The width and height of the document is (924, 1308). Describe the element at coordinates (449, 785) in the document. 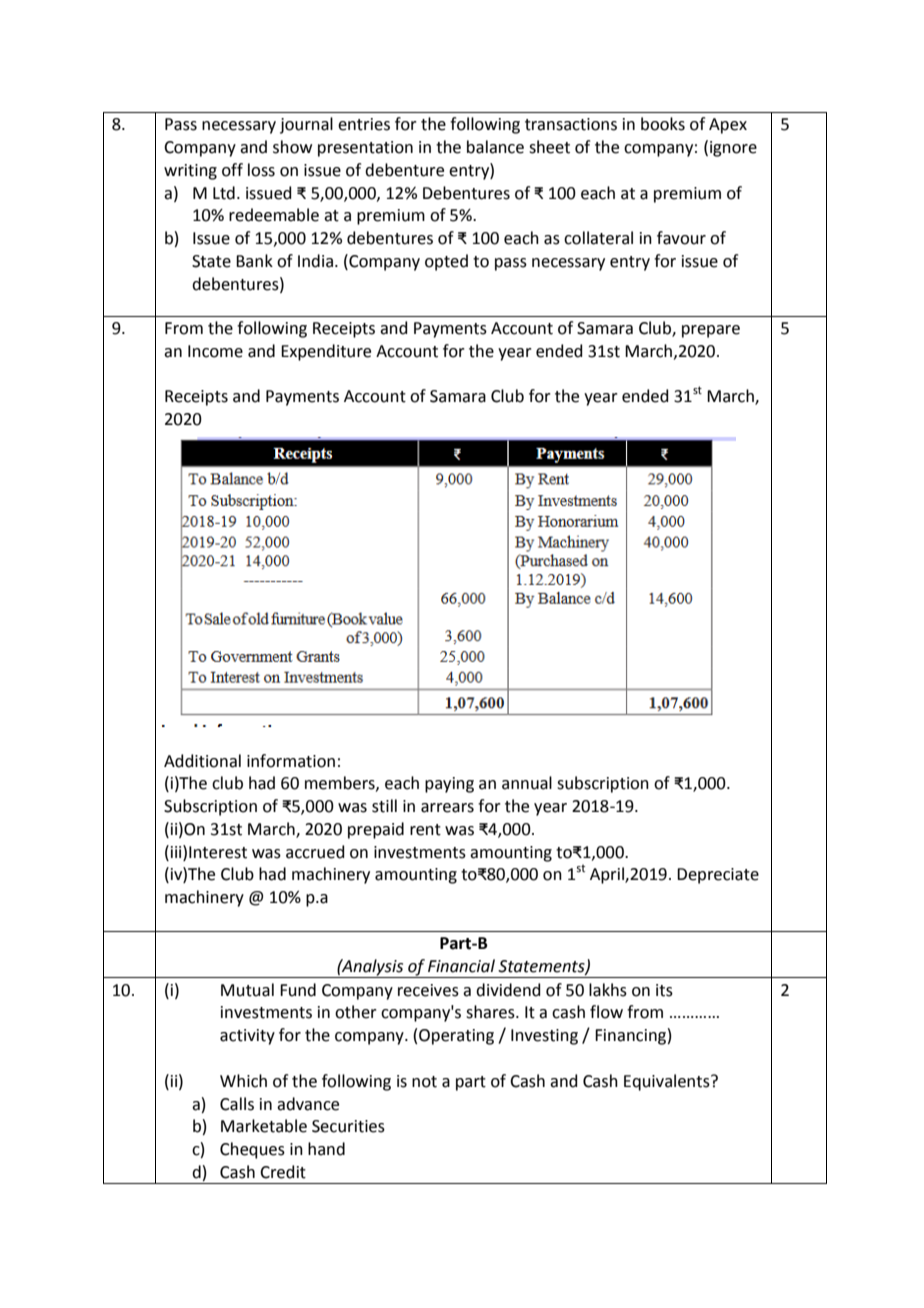

I see `paying` at that location.
